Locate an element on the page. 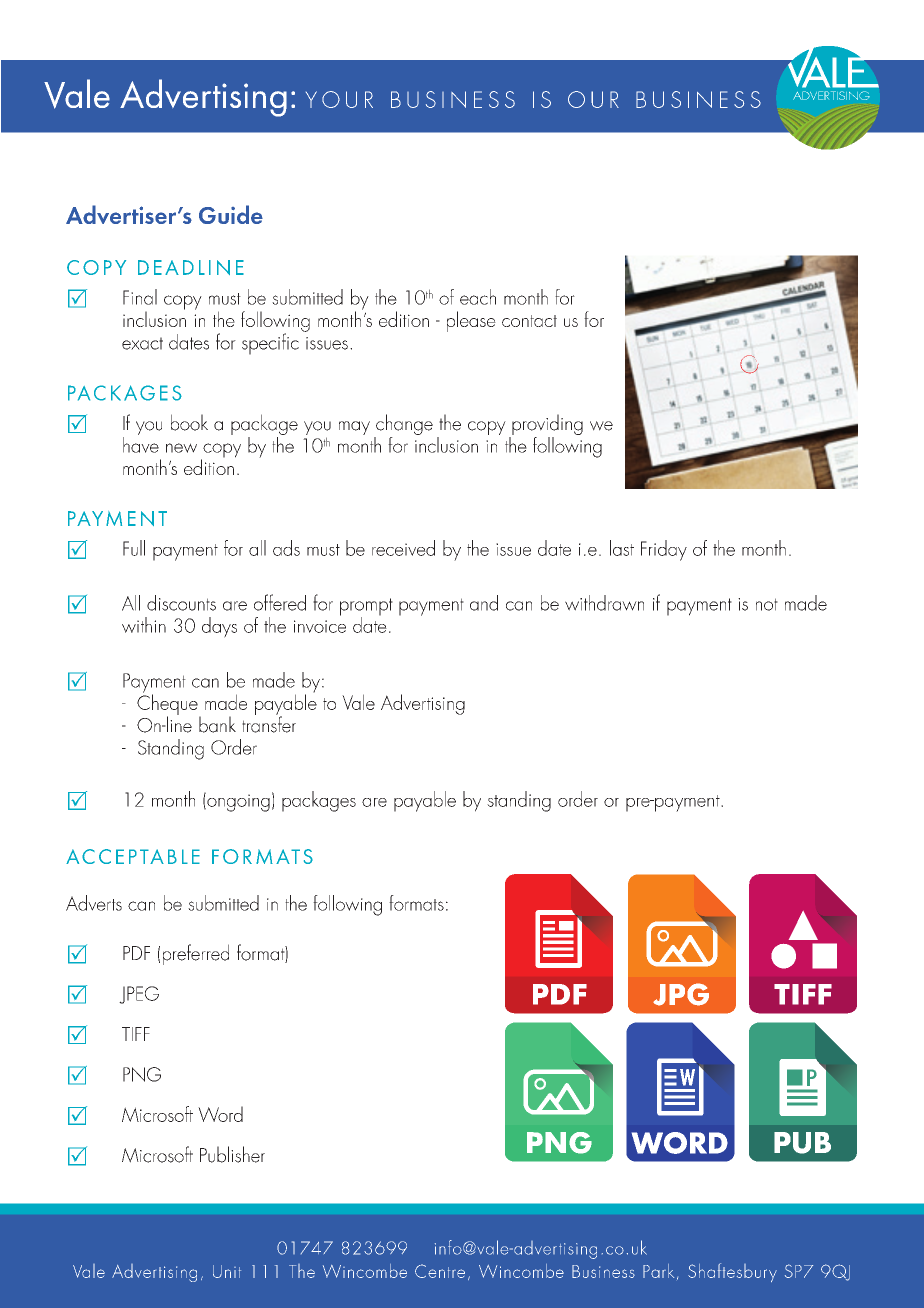 Image resolution: width=924 pixels, height=1308 pixels. preferred is located at coordinates (196, 954).
